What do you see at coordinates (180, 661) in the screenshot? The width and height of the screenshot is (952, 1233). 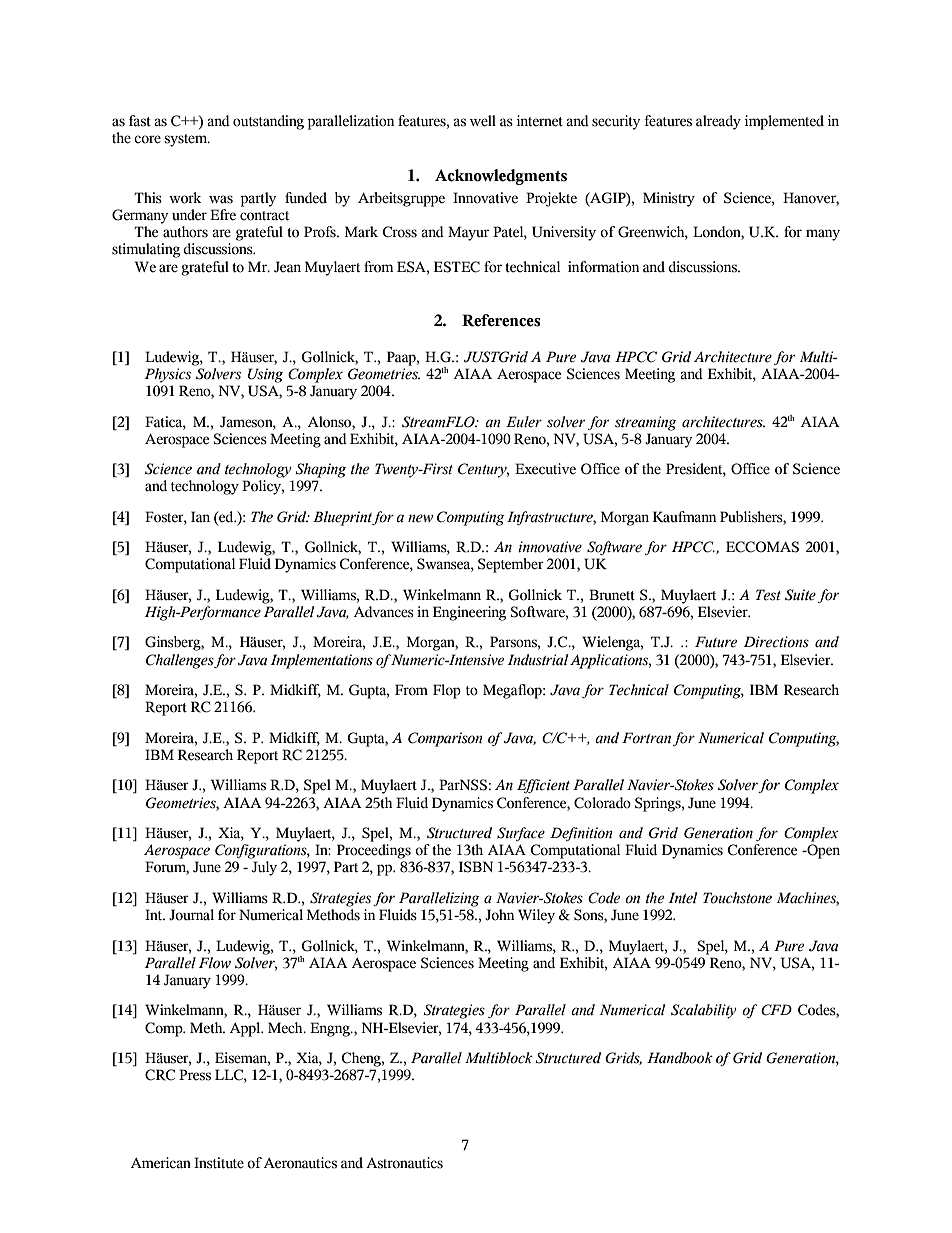 I see `Challenges` at bounding box center [180, 661].
